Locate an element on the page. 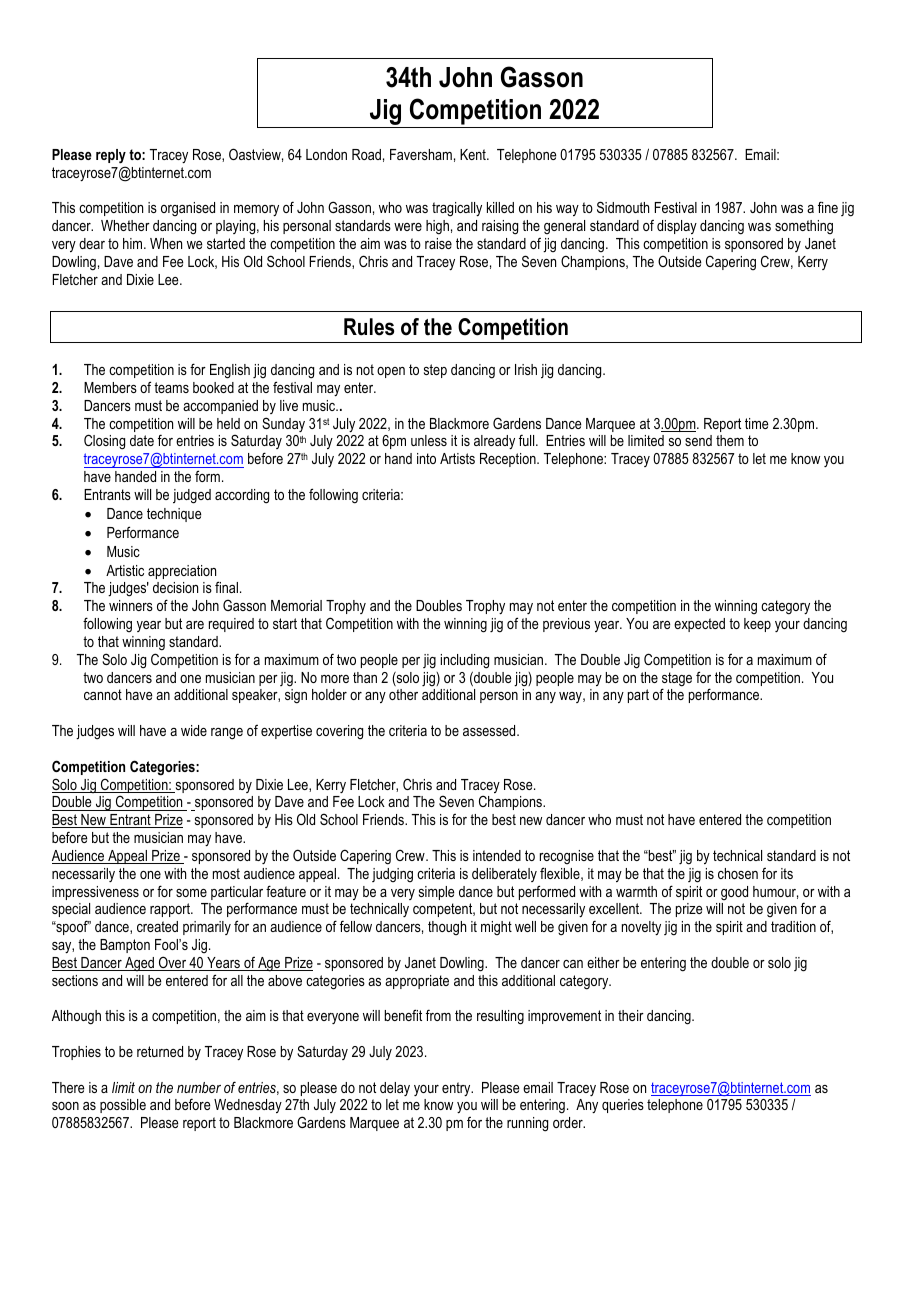 Image resolution: width=924 pixels, height=1308 pixels. organised is located at coordinates (188, 209).
